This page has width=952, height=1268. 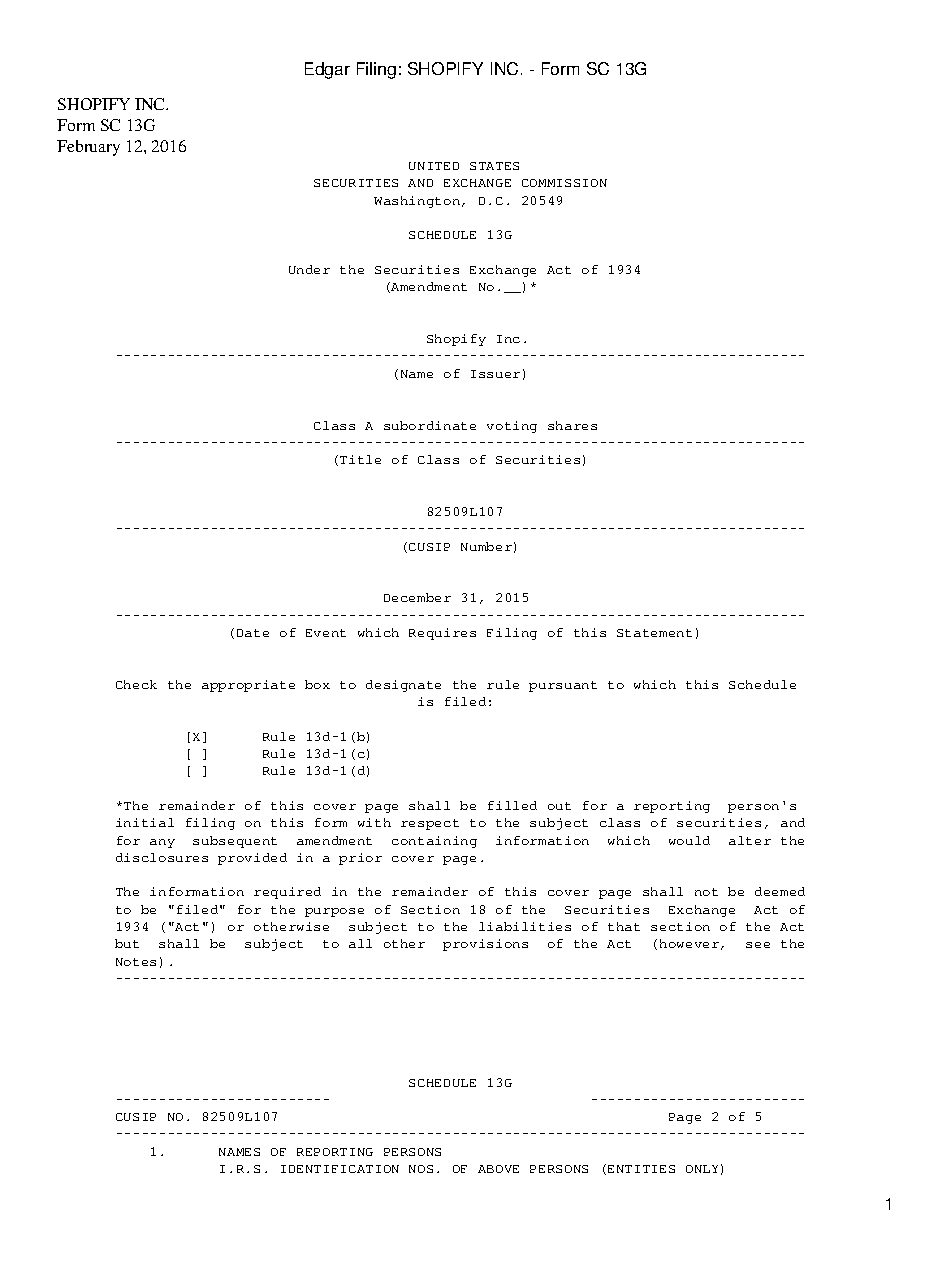 I want to click on Title, so click(x=360, y=459).
